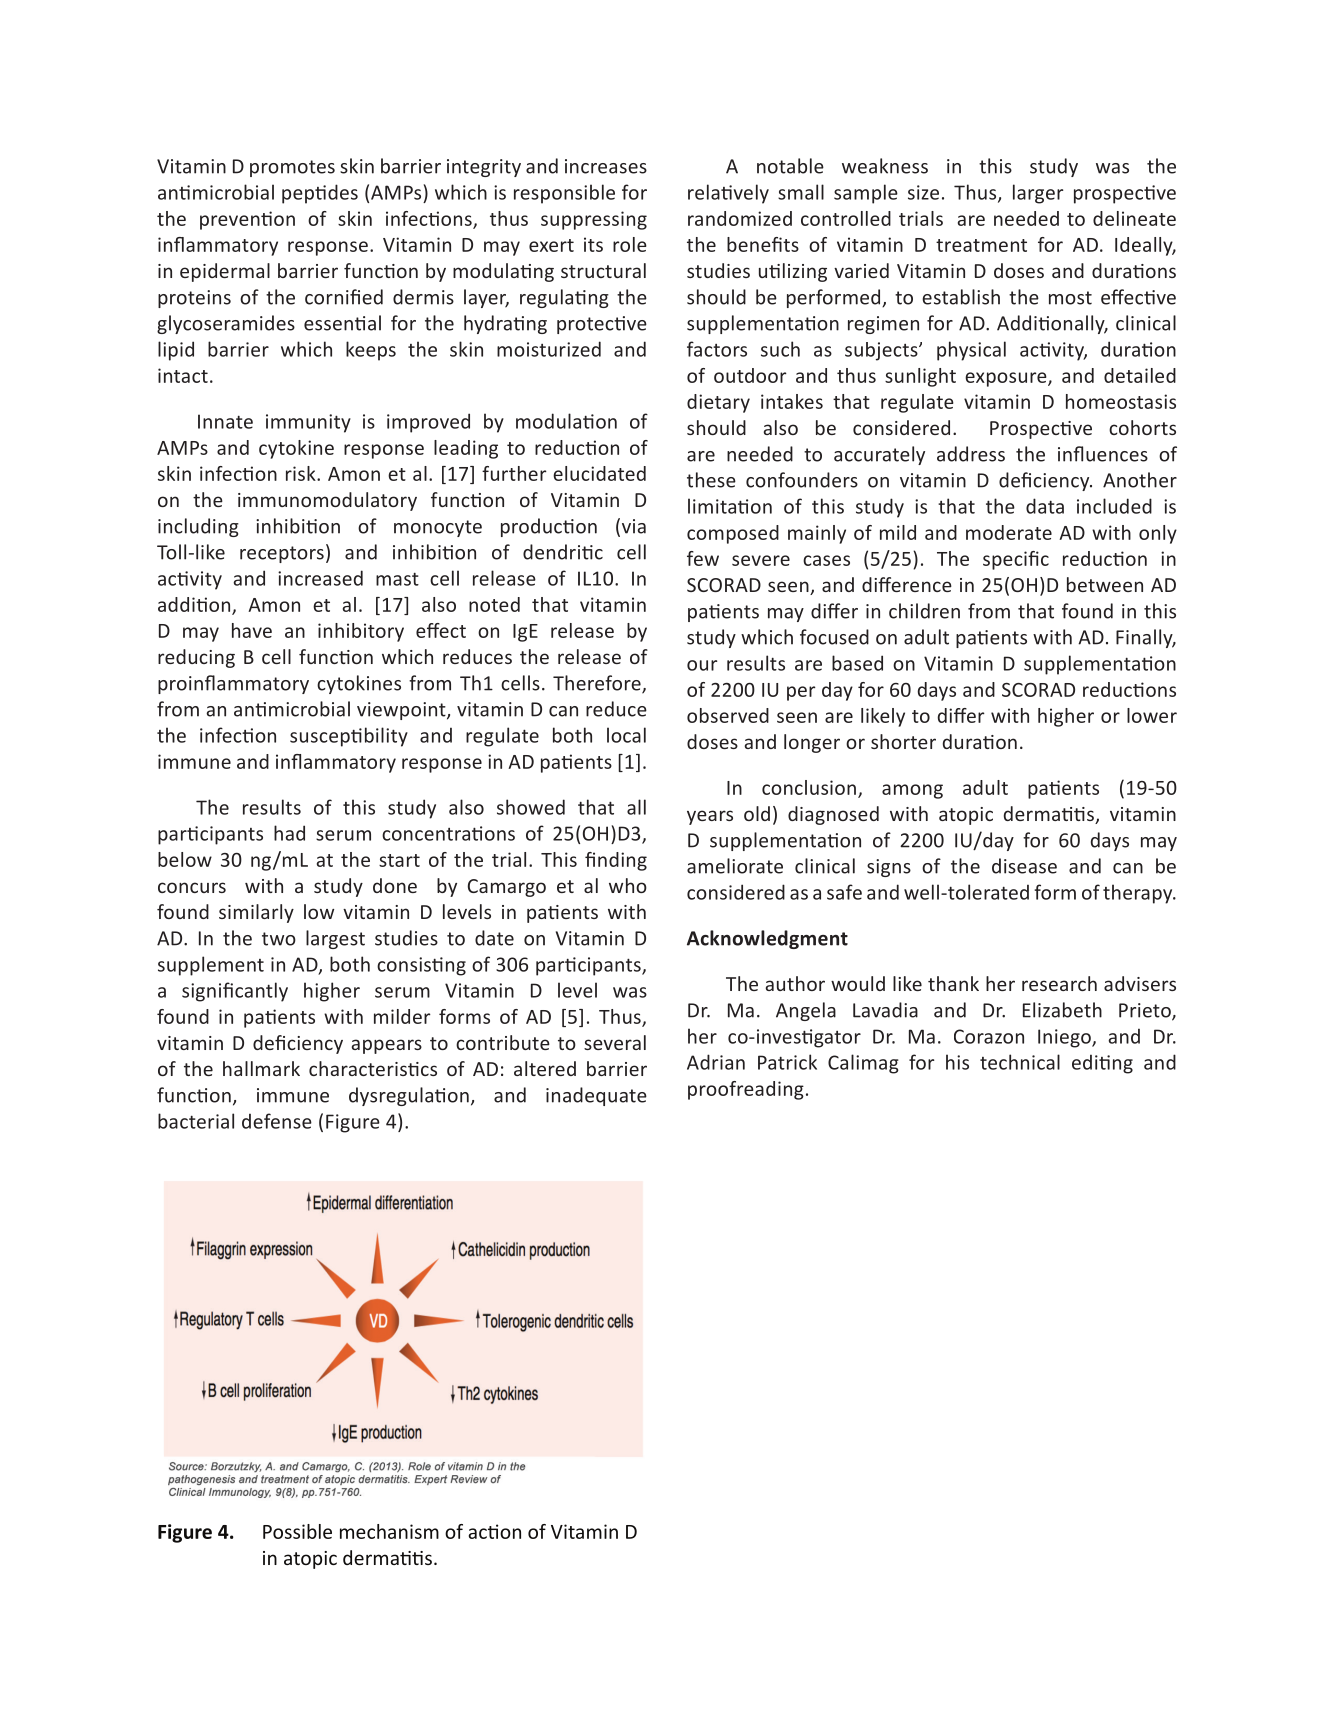  I want to click on had, so click(289, 833).
